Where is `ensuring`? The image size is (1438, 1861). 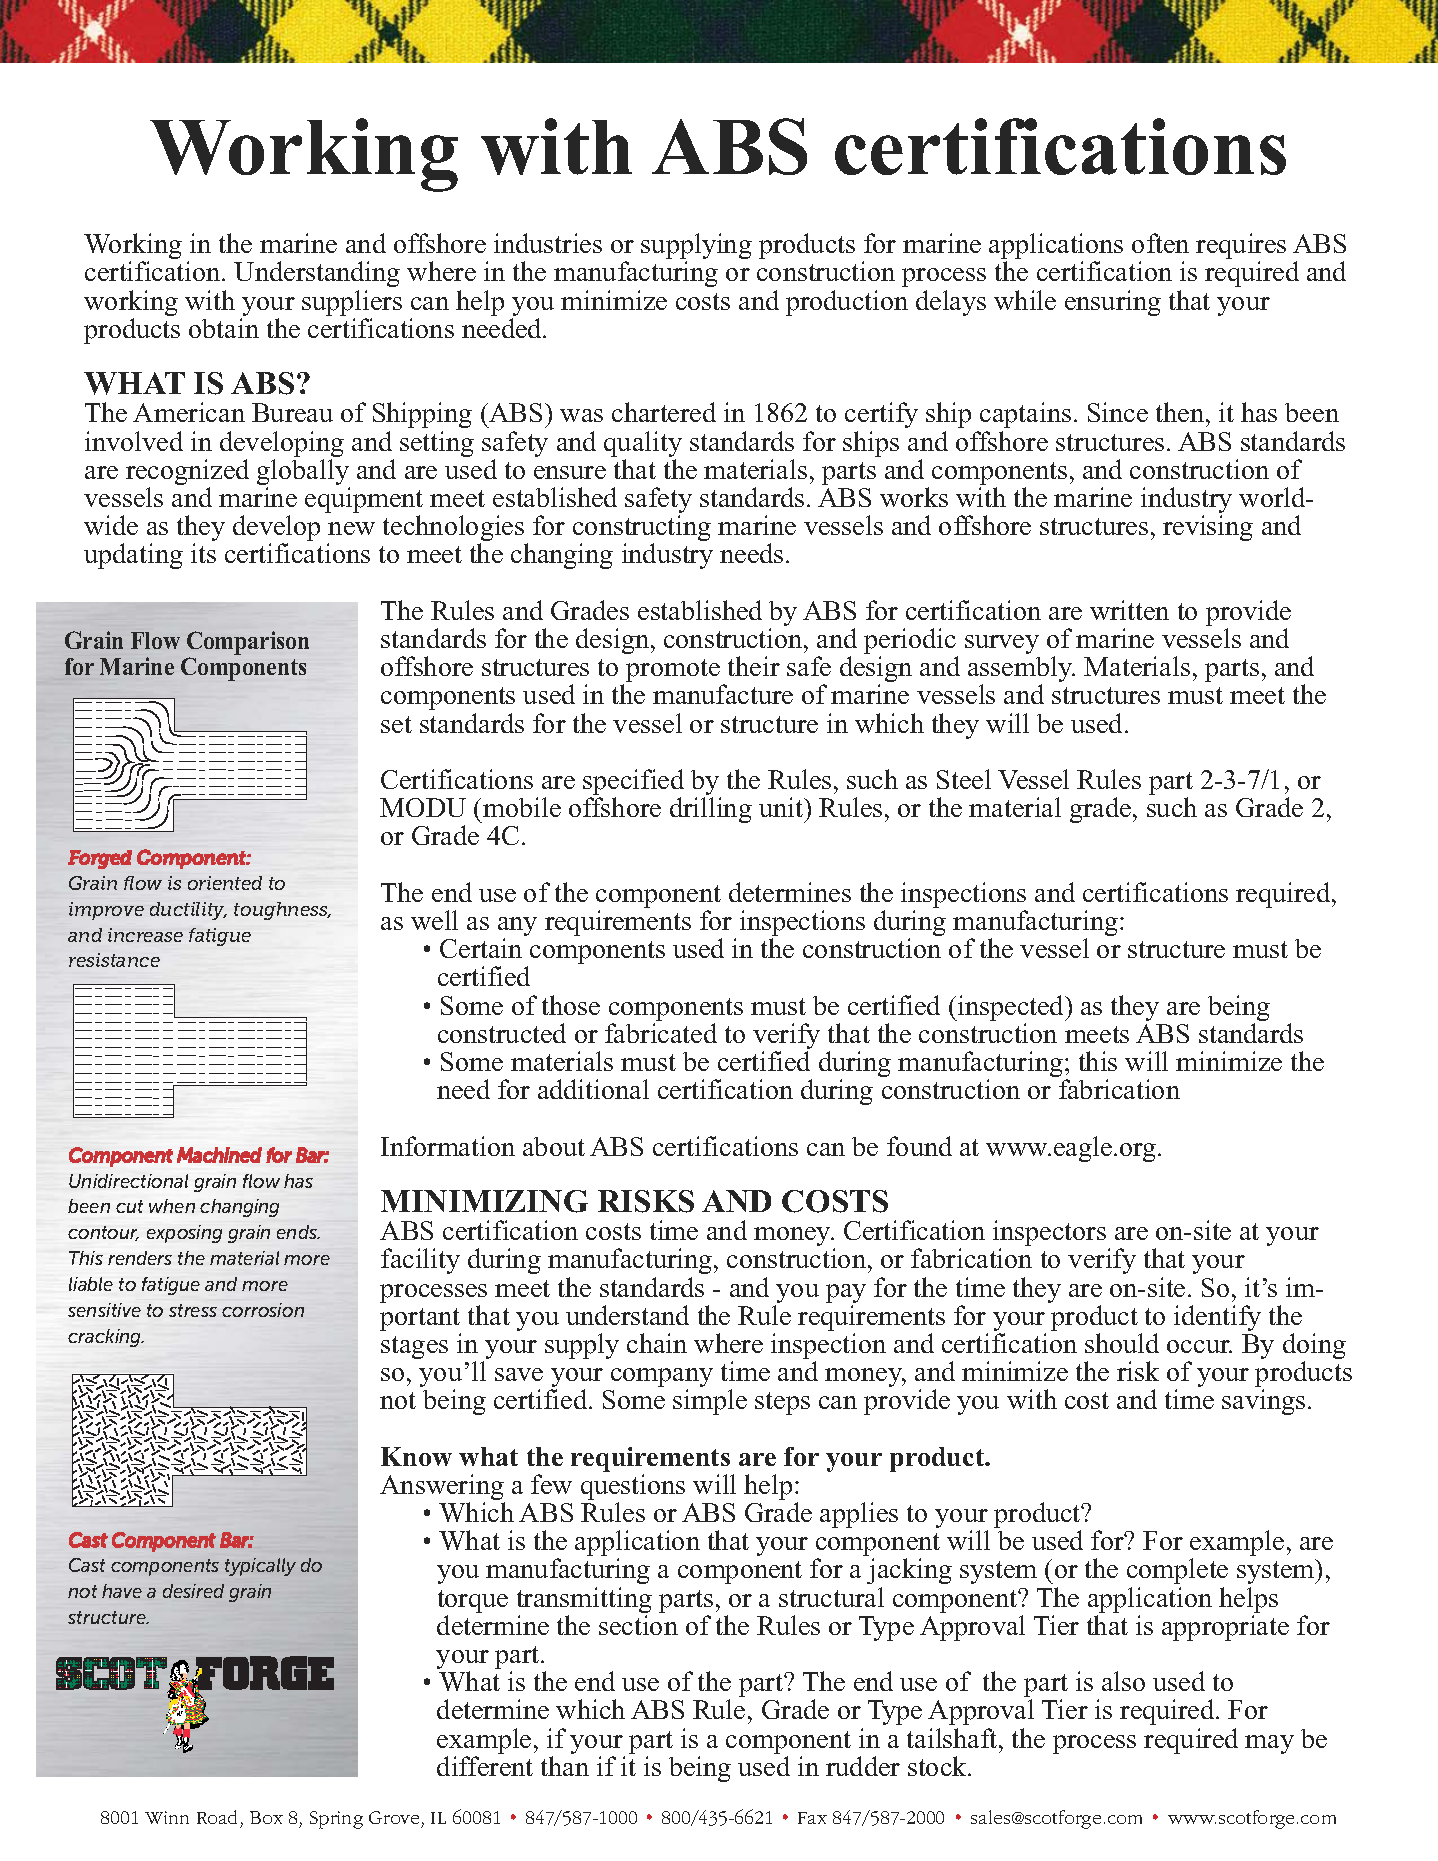 ensuring is located at coordinates (1113, 303).
